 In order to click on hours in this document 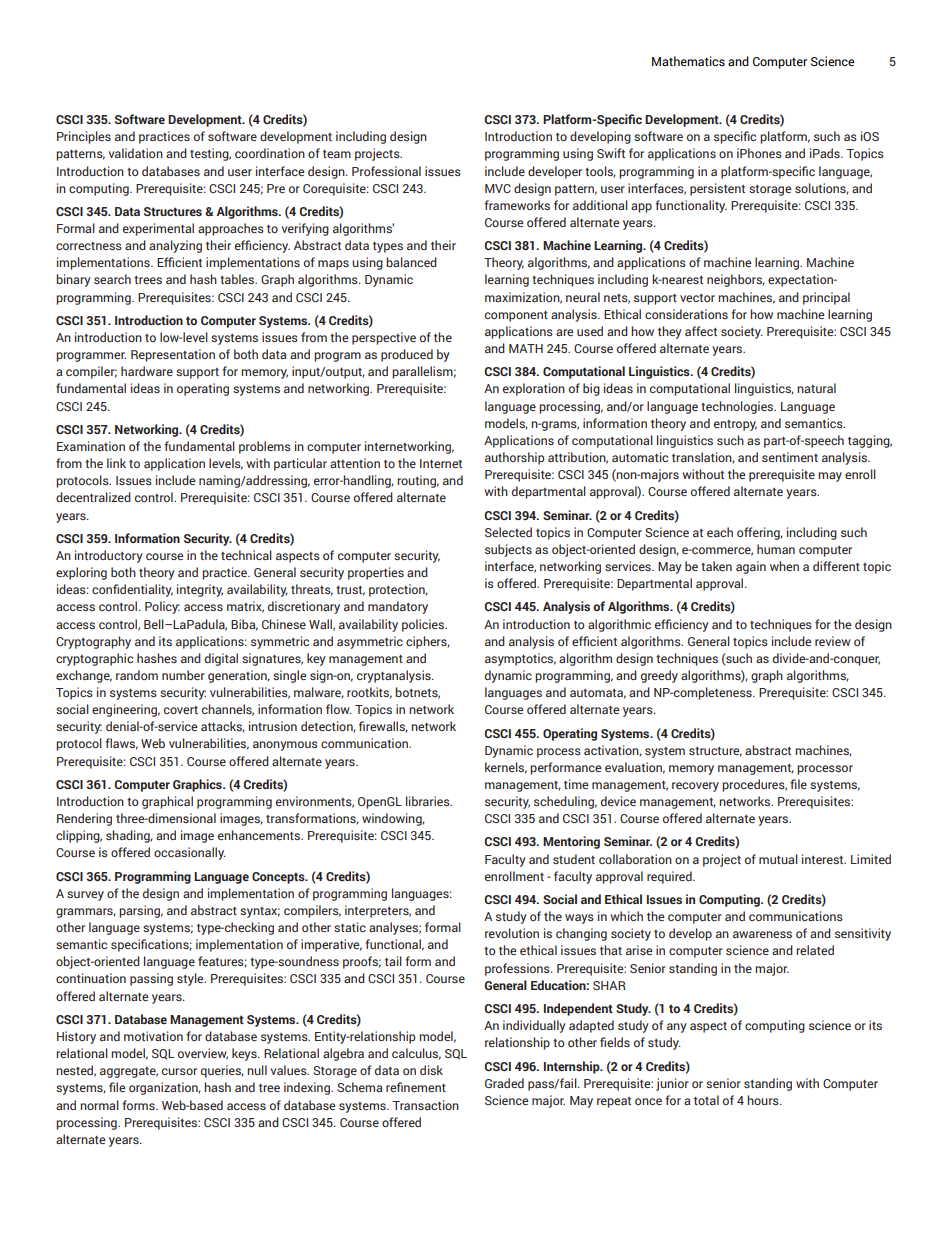, I will do `click(764, 1100)`.
